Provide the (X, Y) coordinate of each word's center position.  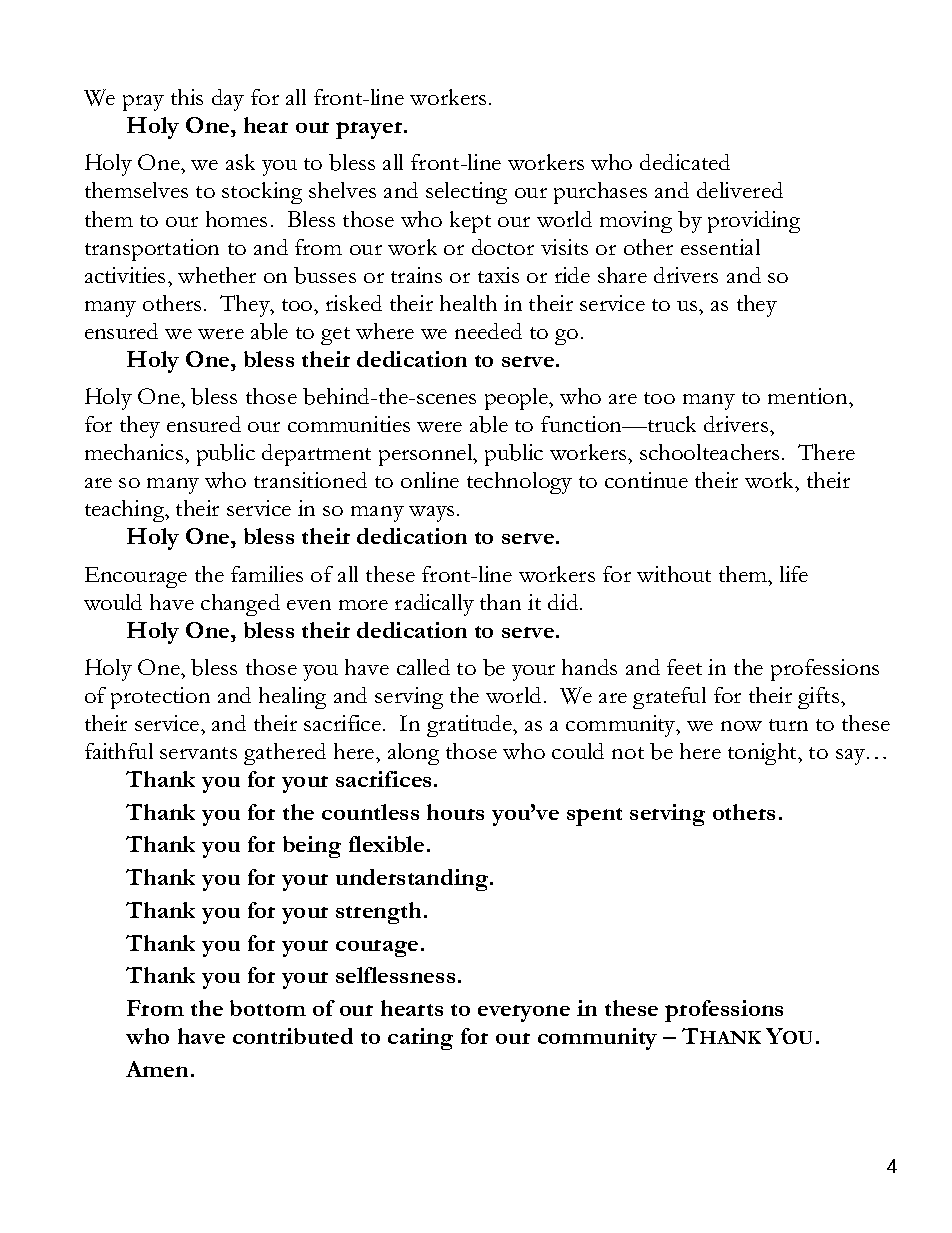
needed (488, 331)
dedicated (685, 162)
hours (455, 812)
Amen (157, 1069)
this (187, 97)
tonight (764, 754)
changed (240, 605)
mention (809, 396)
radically (434, 605)
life (794, 574)
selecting (466, 193)
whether (217, 275)
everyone (524, 1013)
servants (198, 753)
